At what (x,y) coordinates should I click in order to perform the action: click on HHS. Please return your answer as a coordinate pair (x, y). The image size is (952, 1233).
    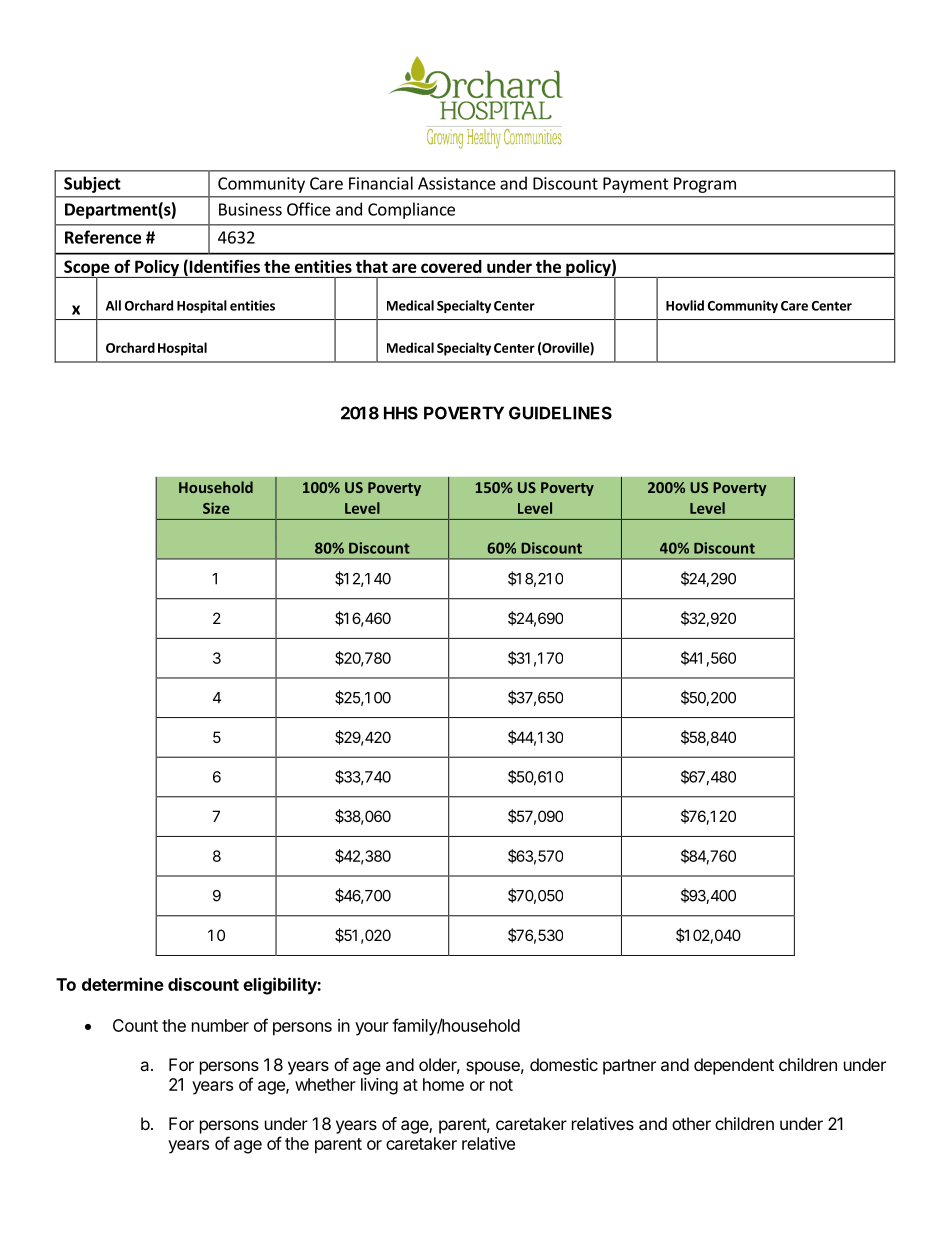
    Looking at the image, I should click on (401, 413).
